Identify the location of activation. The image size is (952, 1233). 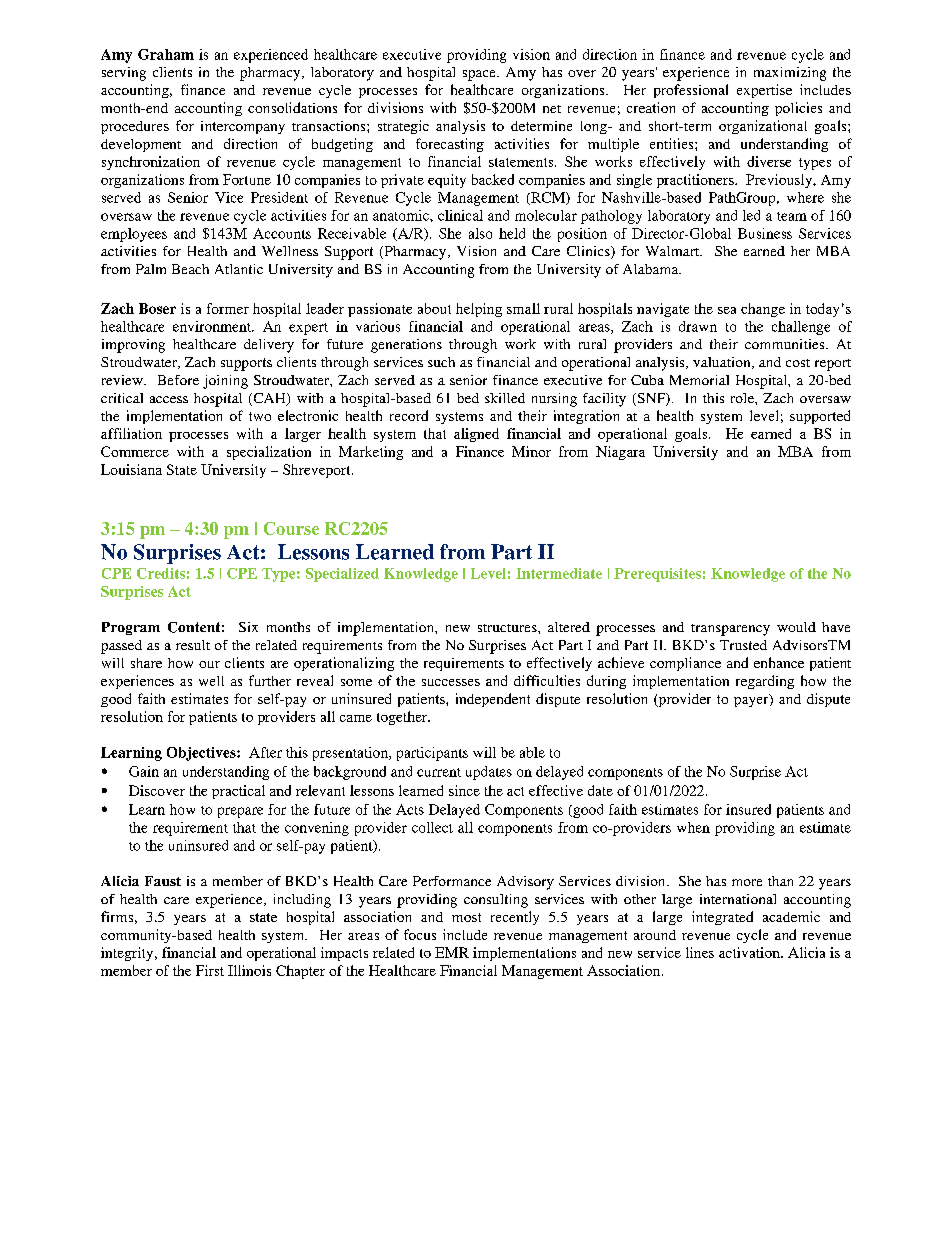
(750, 952).
